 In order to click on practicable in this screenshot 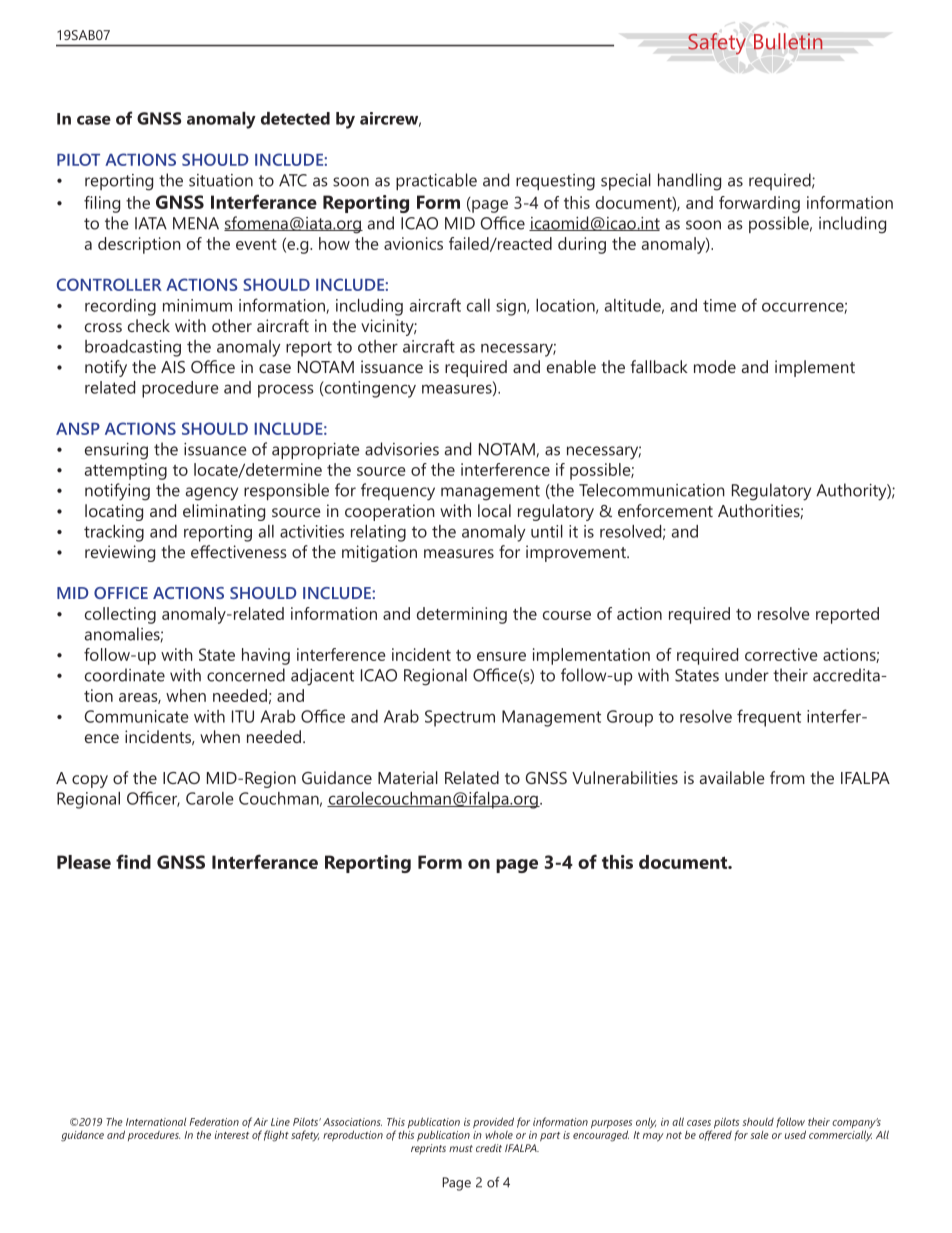, I will do `click(436, 181)`.
